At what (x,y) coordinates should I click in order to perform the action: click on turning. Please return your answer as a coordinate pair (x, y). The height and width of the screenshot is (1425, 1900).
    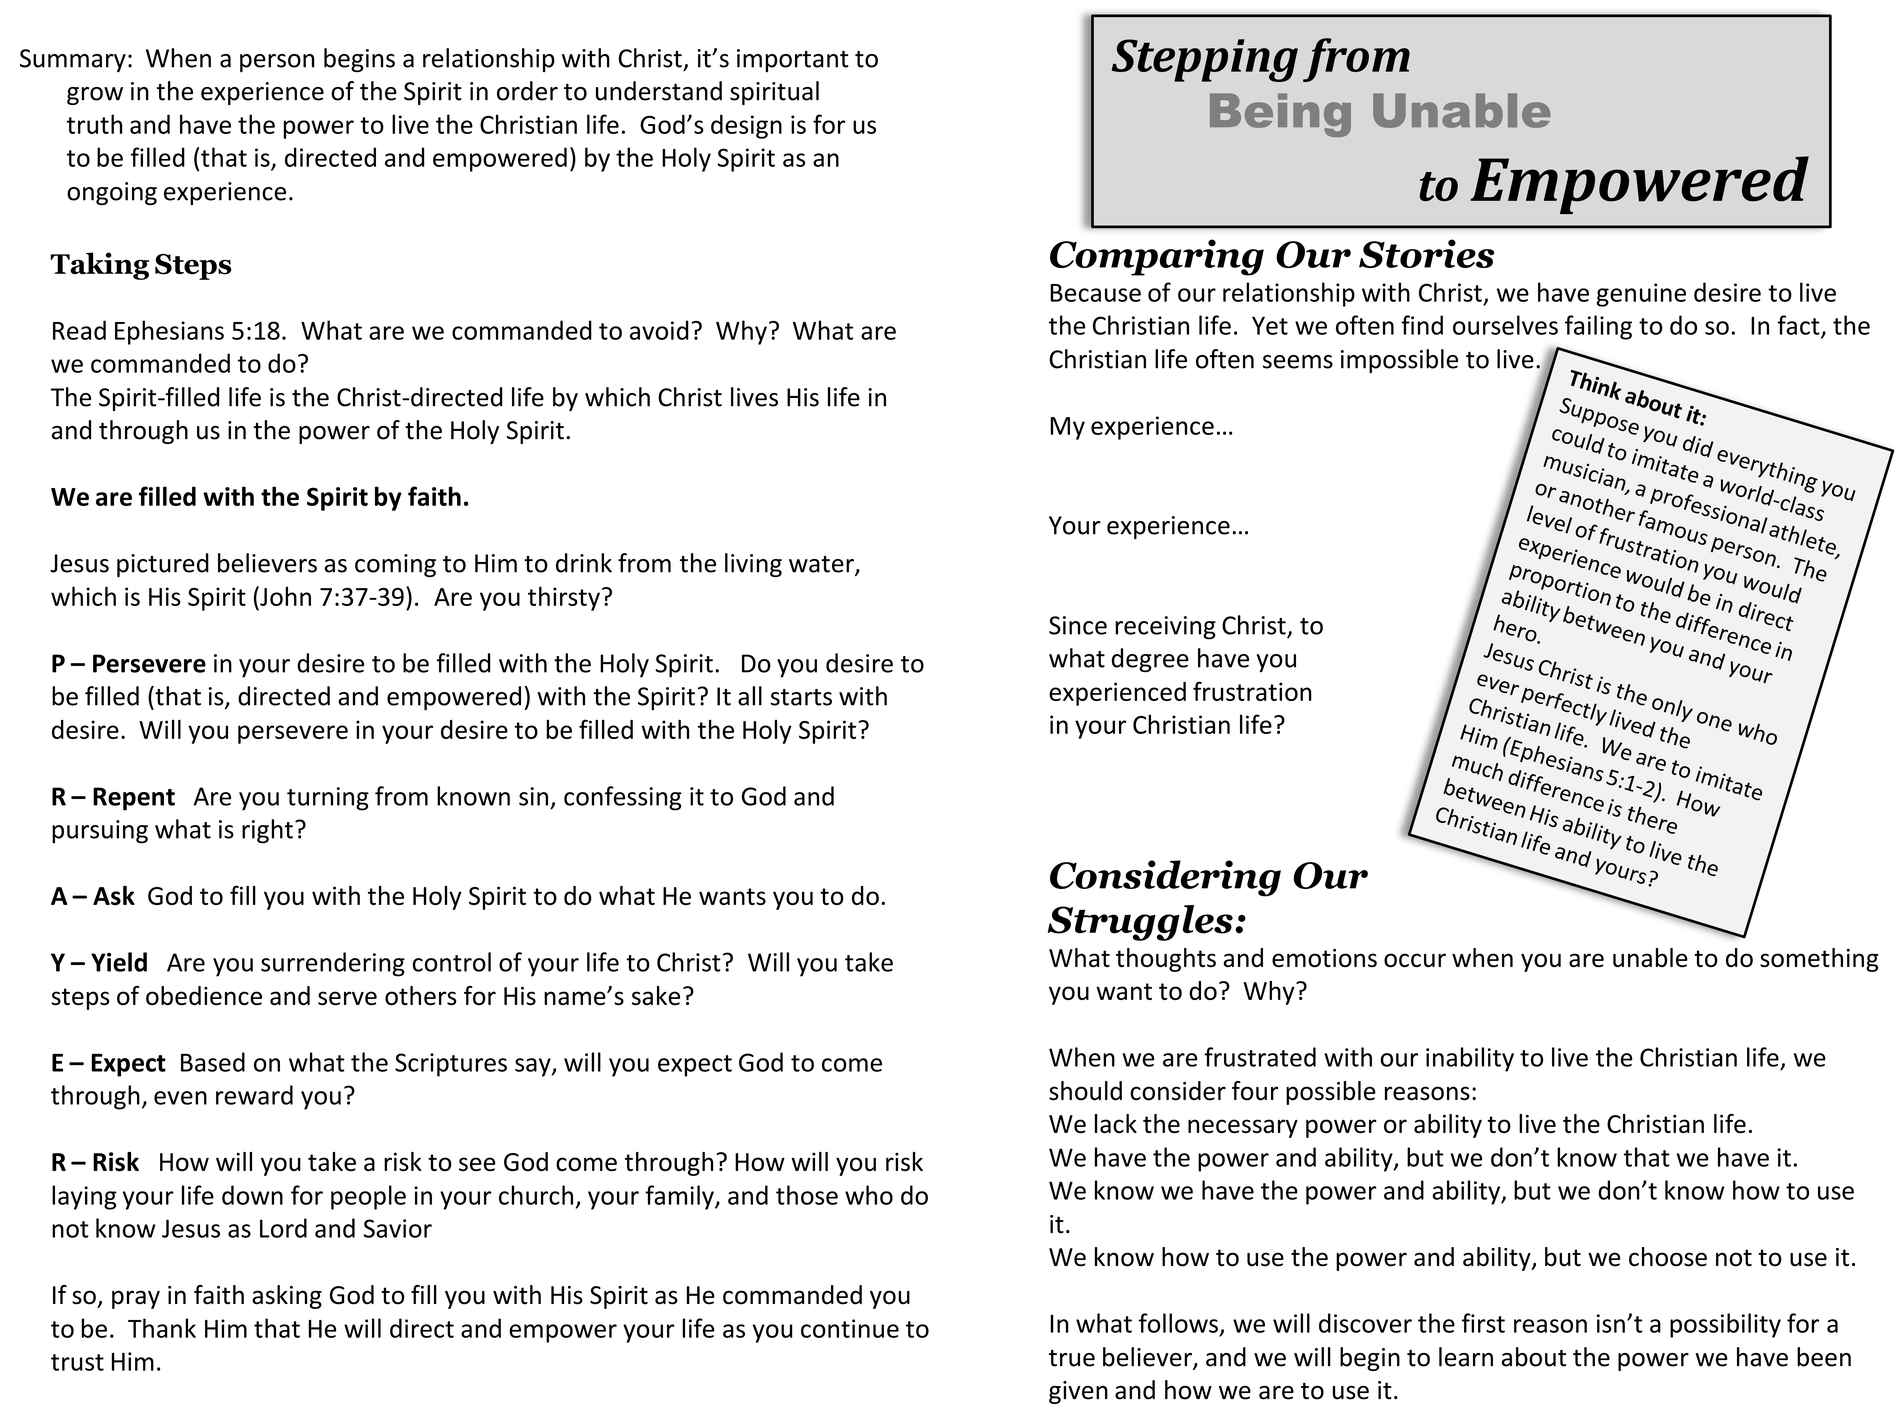
    Looking at the image, I should click on (328, 799).
